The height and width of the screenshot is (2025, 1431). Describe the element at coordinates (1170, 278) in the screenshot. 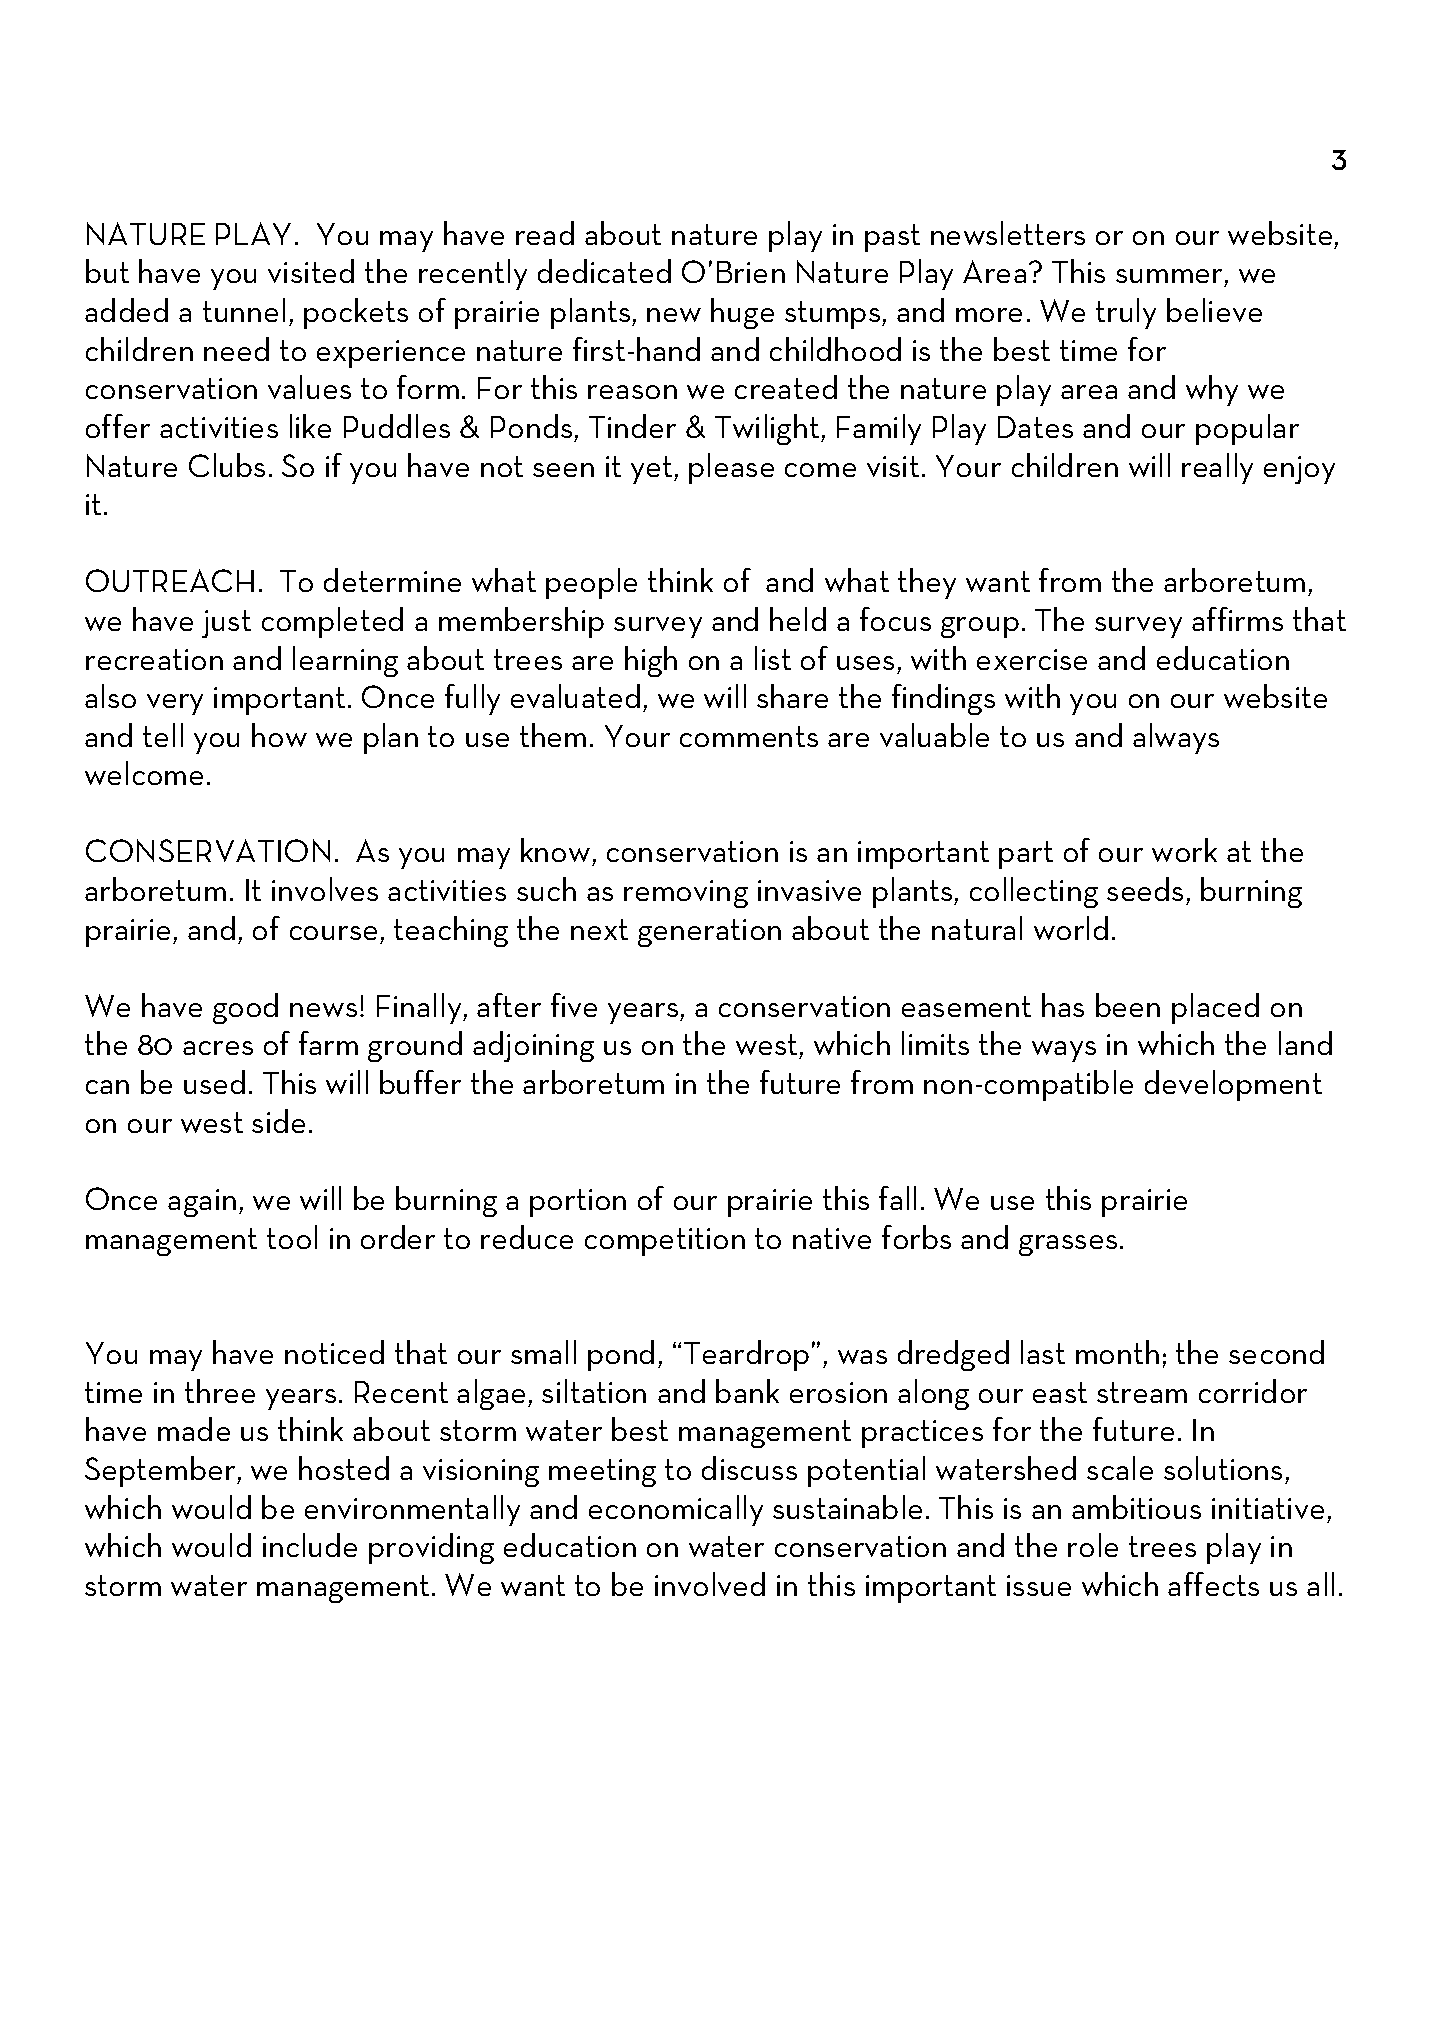

I see `summer` at that location.
